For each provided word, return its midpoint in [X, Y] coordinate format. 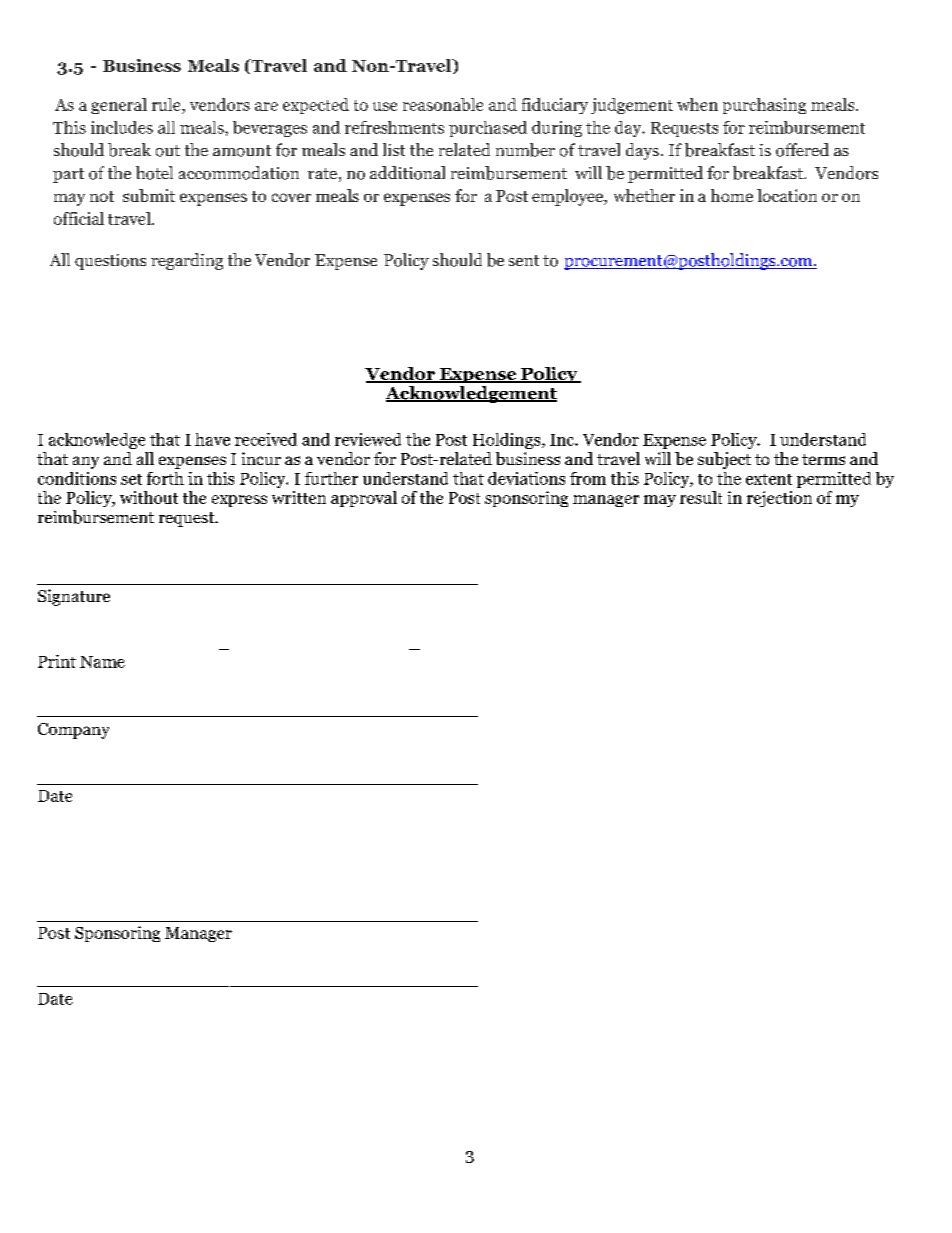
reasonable [443, 104]
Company [73, 731]
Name [102, 662]
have [212, 439]
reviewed [368, 439]
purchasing [764, 106]
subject [724, 460]
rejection [779, 499]
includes [122, 127]
